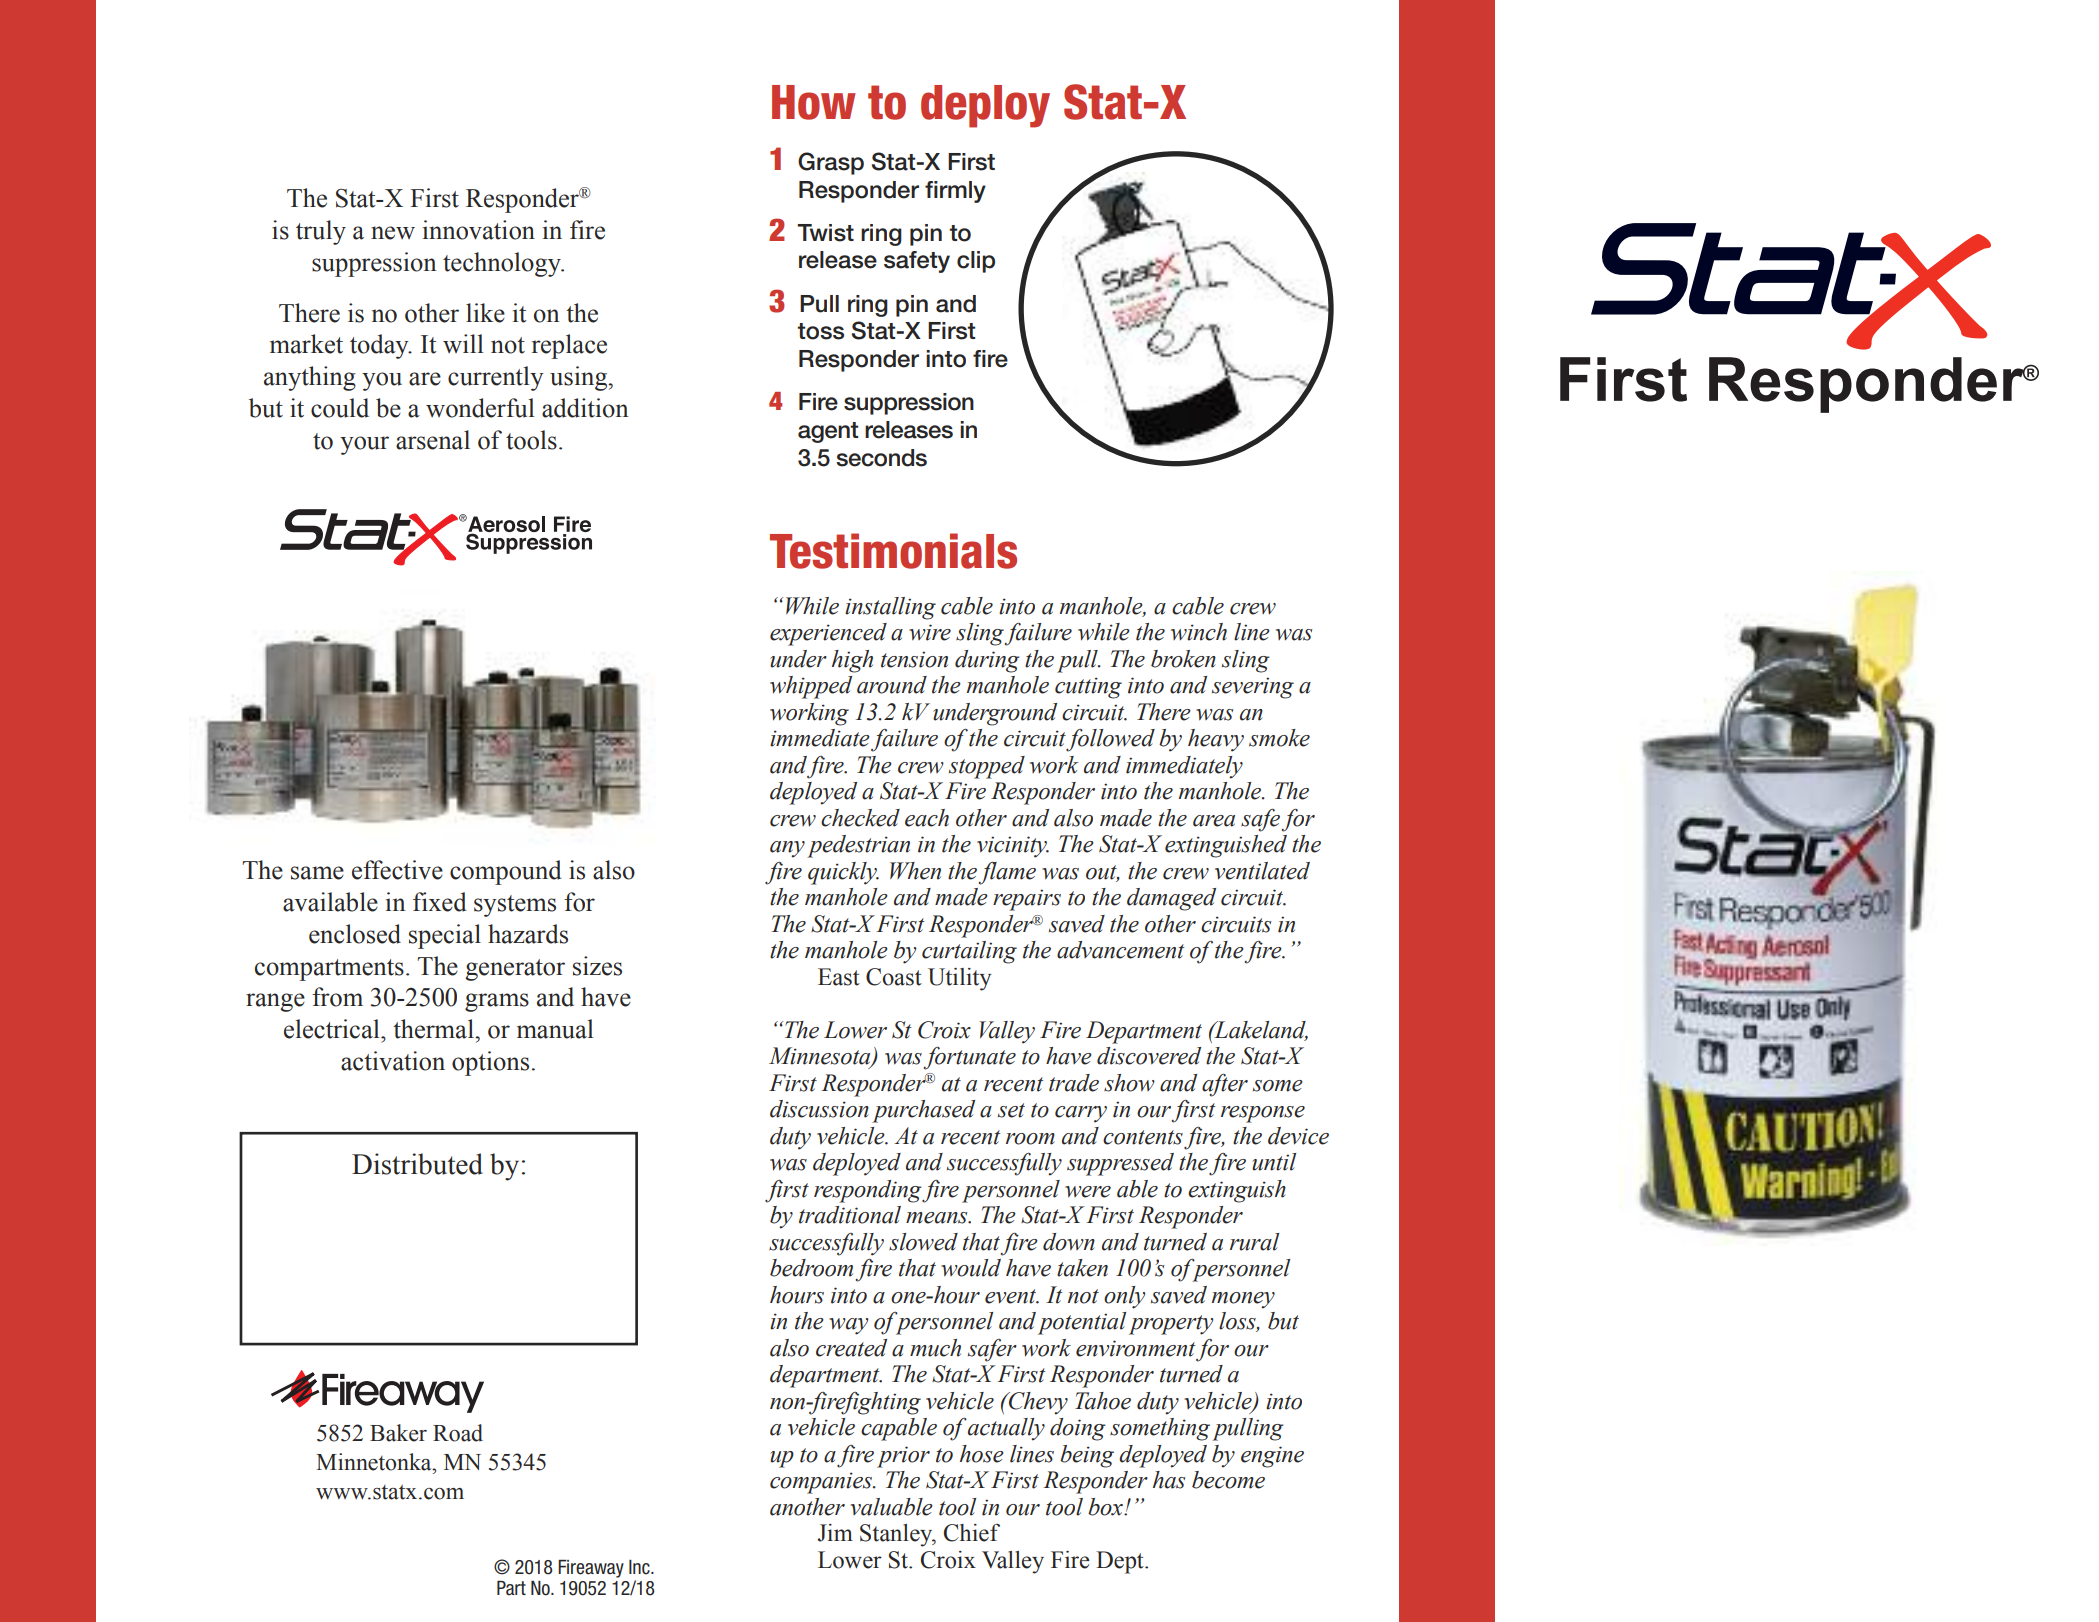 The width and height of the page is (2099, 1622). What do you see at coordinates (1120, 1164) in the page?
I see `suppressed` at bounding box center [1120, 1164].
